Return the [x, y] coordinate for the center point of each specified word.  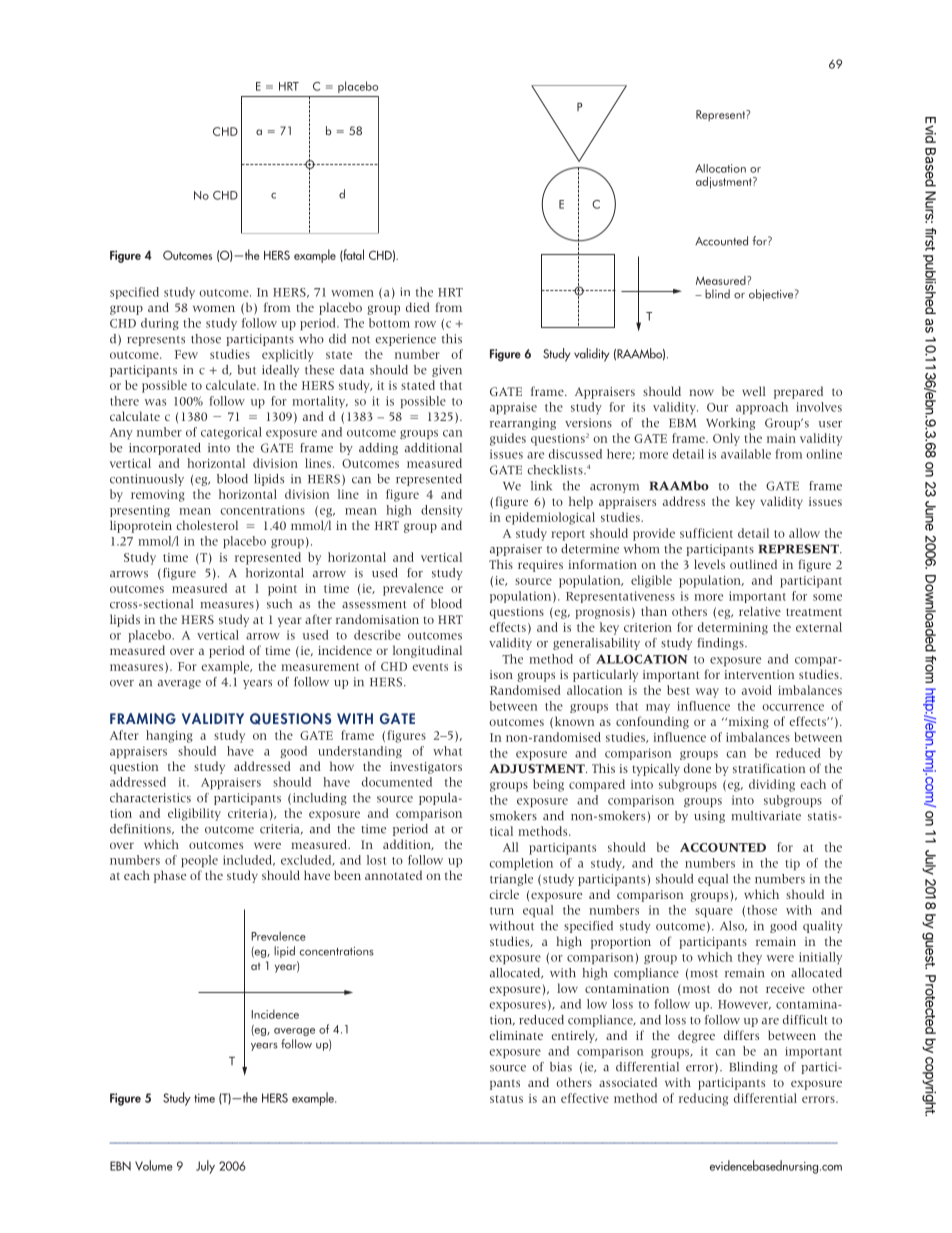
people [199, 861]
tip [792, 864]
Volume [154, 1165]
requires [540, 566]
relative [760, 611]
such [279, 604]
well [754, 391]
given [447, 371]
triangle [511, 880]
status [506, 1099]
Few [186, 354]
